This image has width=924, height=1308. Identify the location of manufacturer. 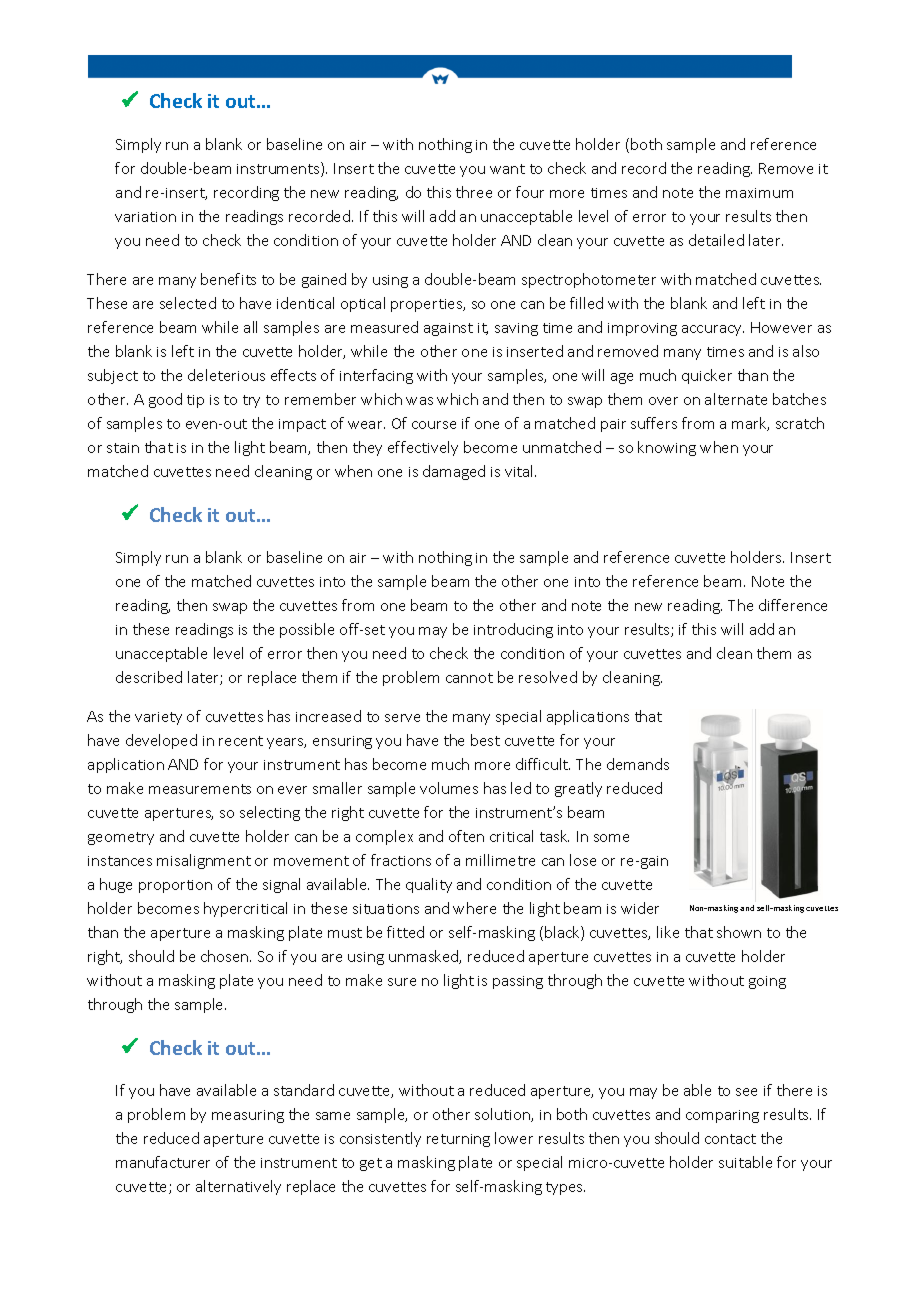
(163, 1162).
